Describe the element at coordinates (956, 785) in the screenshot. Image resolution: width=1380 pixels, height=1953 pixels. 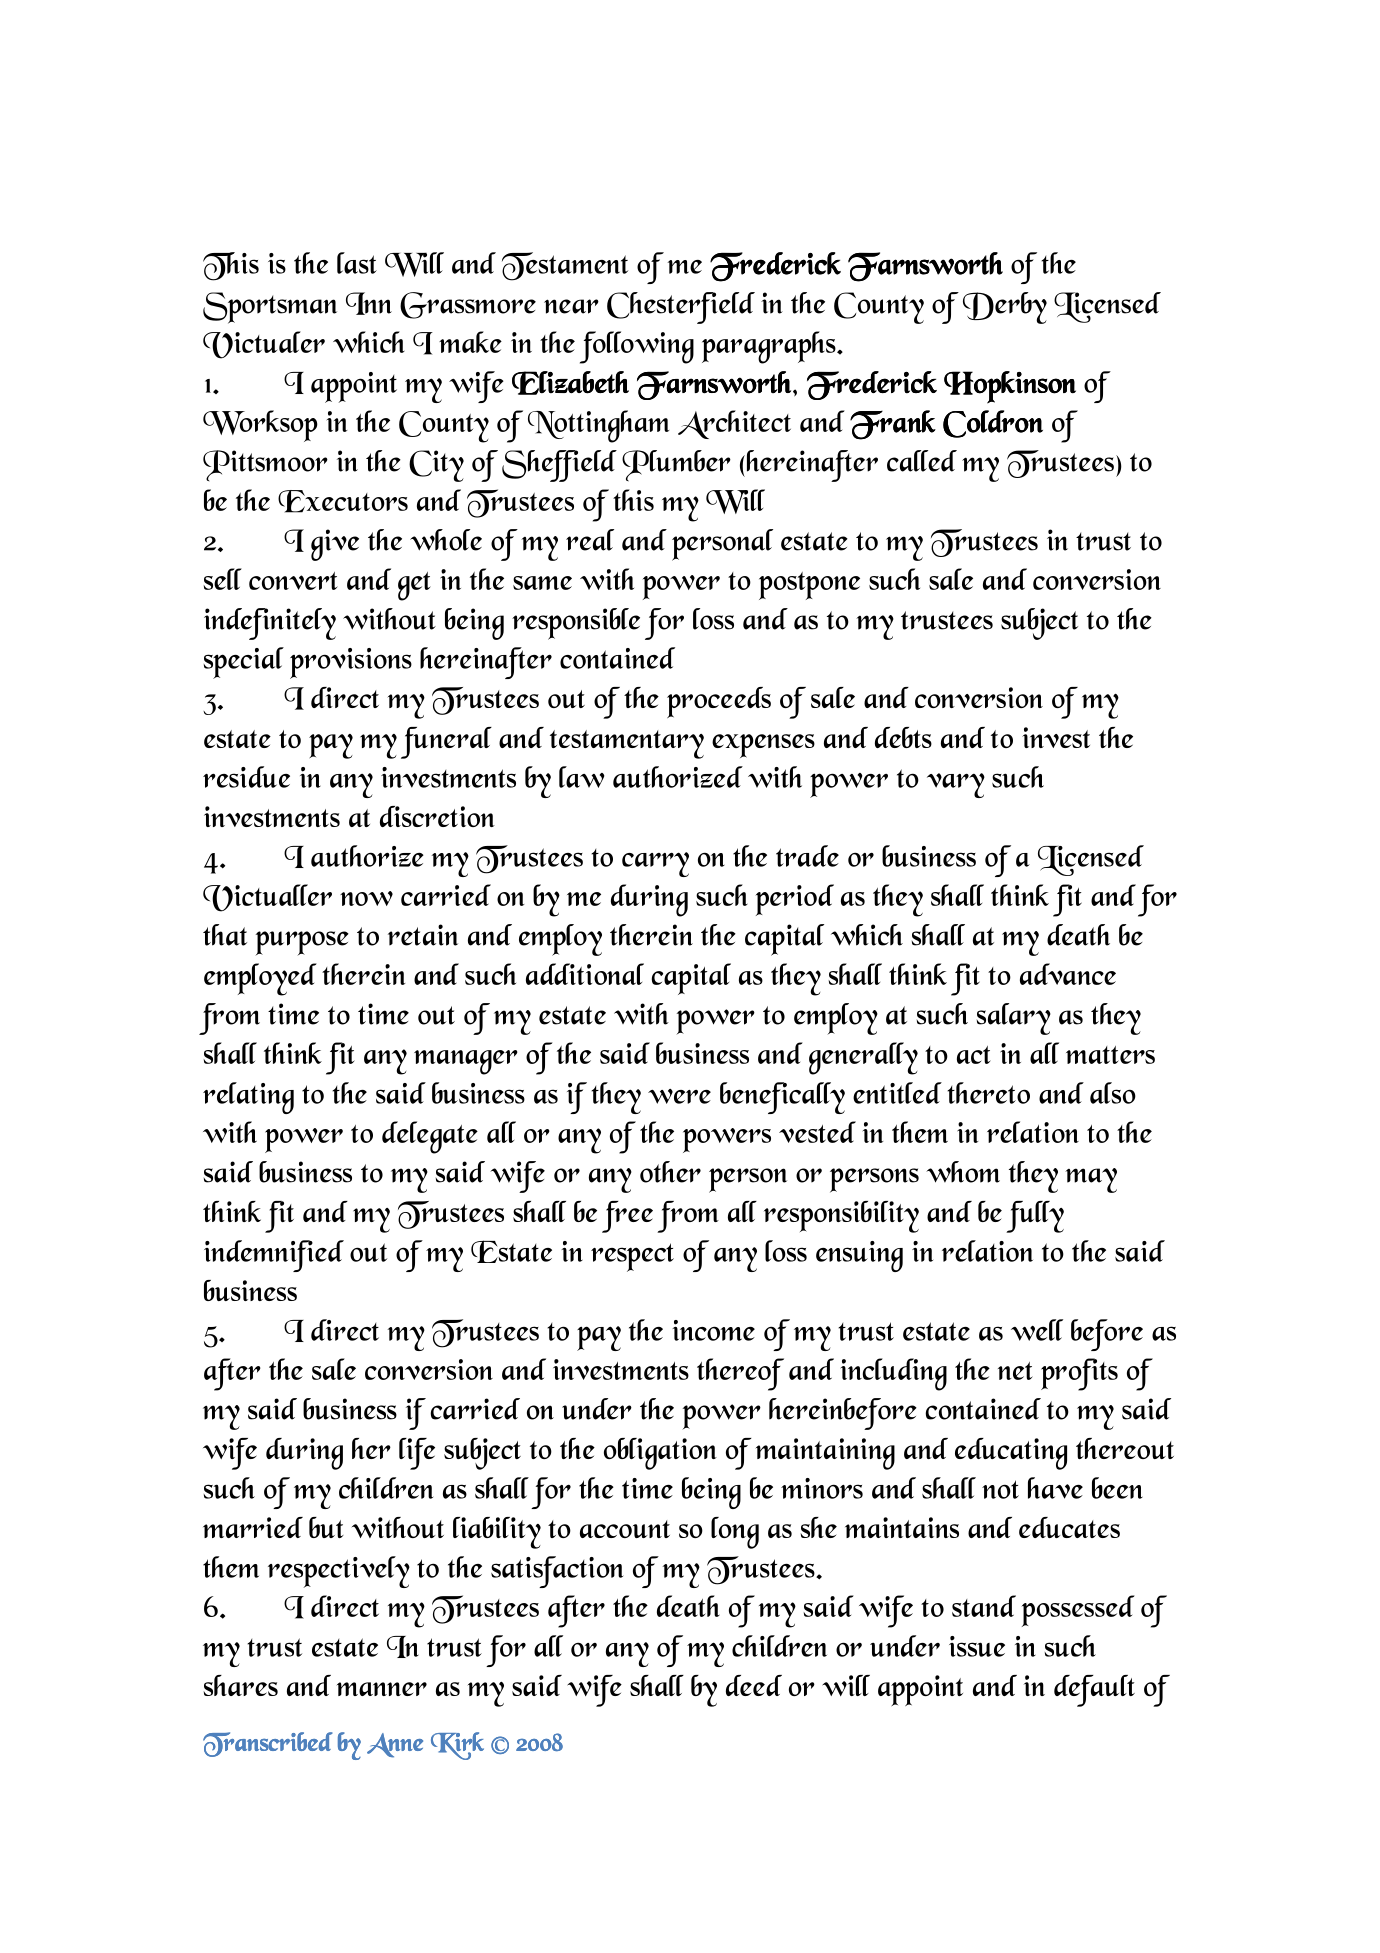
I see `vary` at that location.
